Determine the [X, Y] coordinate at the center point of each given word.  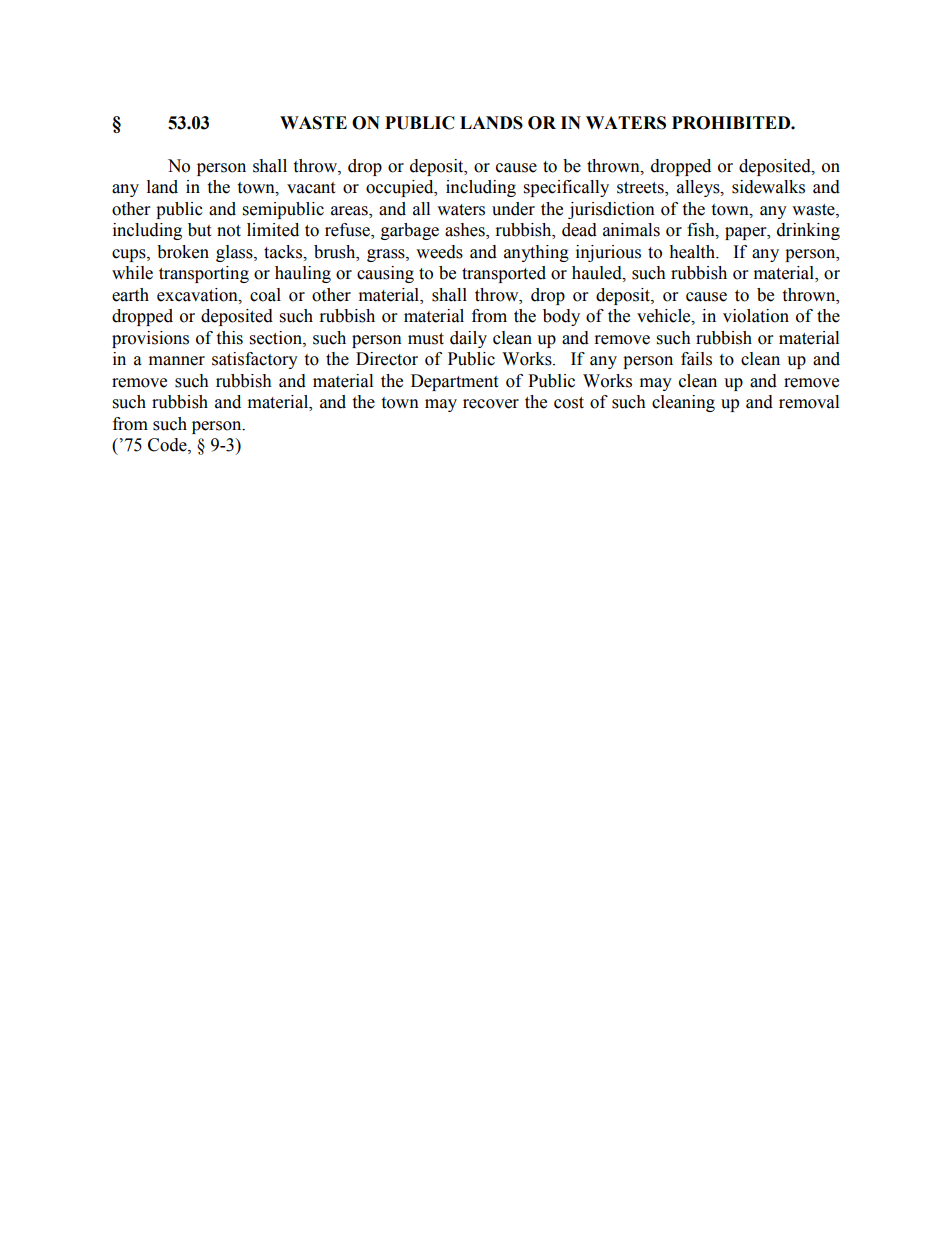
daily [468, 339]
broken [183, 252]
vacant [311, 188]
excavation [198, 295]
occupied [401, 188]
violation [756, 316]
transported [504, 274]
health [693, 252]
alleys [699, 188]
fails [696, 359]
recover [491, 404]
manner [177, 361]
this [229, 338]
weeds [439, 252]
